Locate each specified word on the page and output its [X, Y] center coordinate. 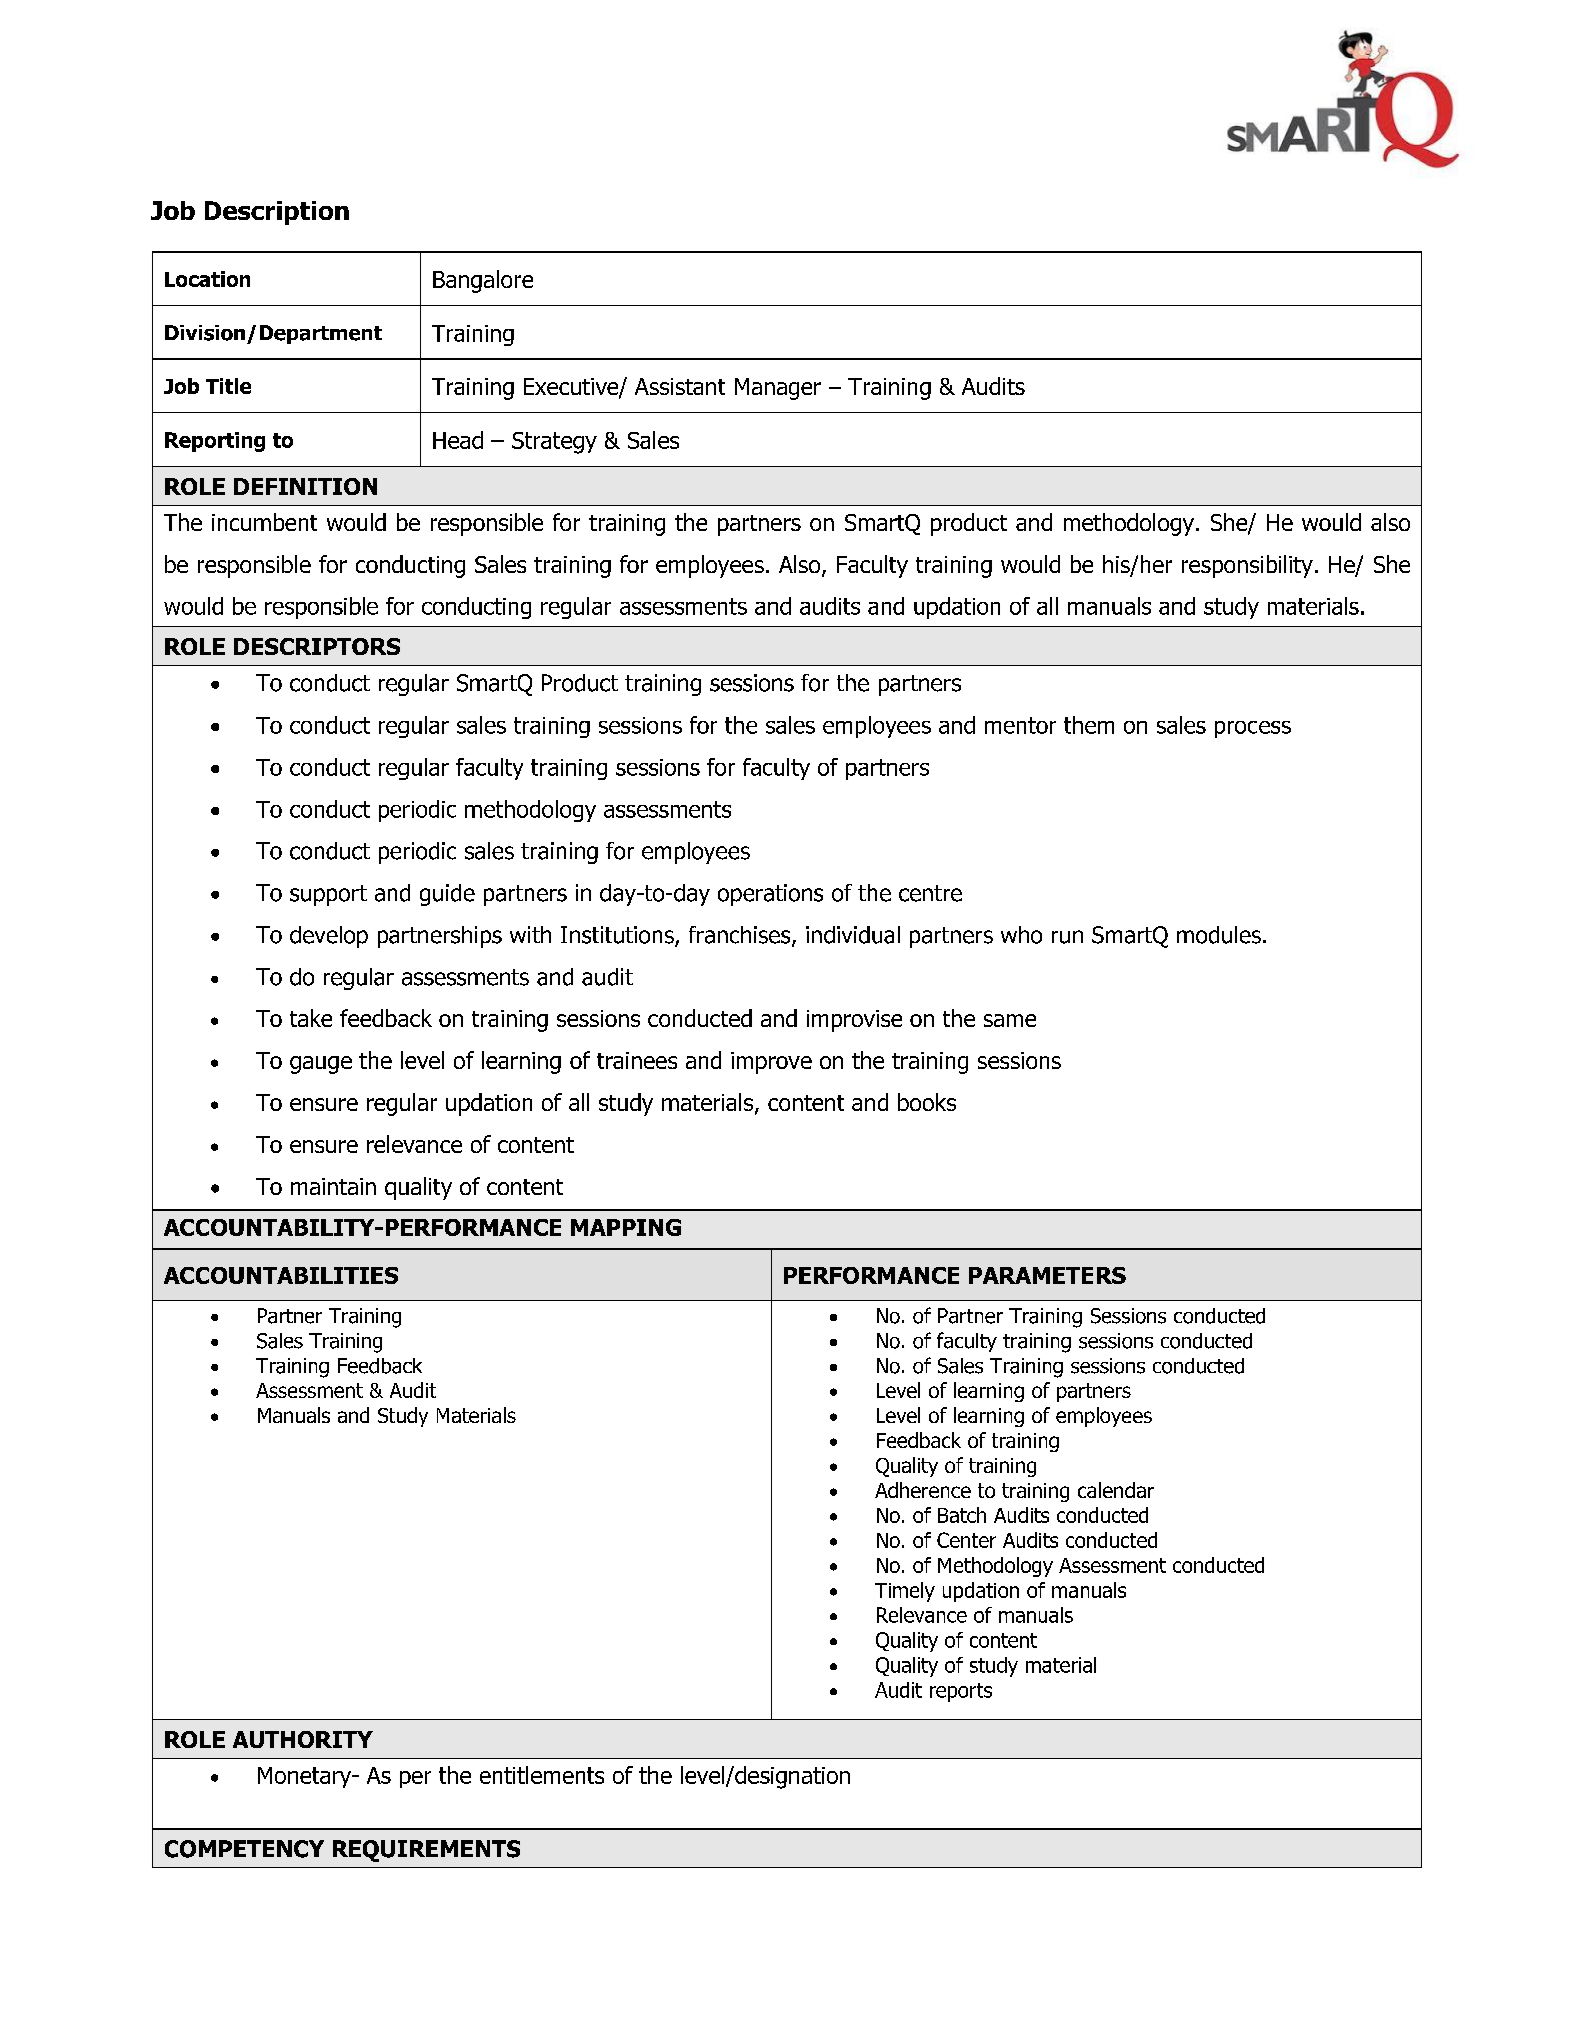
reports [961, 1692]
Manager [778, 389]
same [1010, 1020]
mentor [1020, 725]
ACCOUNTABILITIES [281, 1275]
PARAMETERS [1047, 1275]
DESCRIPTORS [317, 646]
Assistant [680, 386]
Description [277, 213]
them [1089, 725]
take [311, 1018]
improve [771, 1063]
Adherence [923, 1490]
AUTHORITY [303, 1739]
